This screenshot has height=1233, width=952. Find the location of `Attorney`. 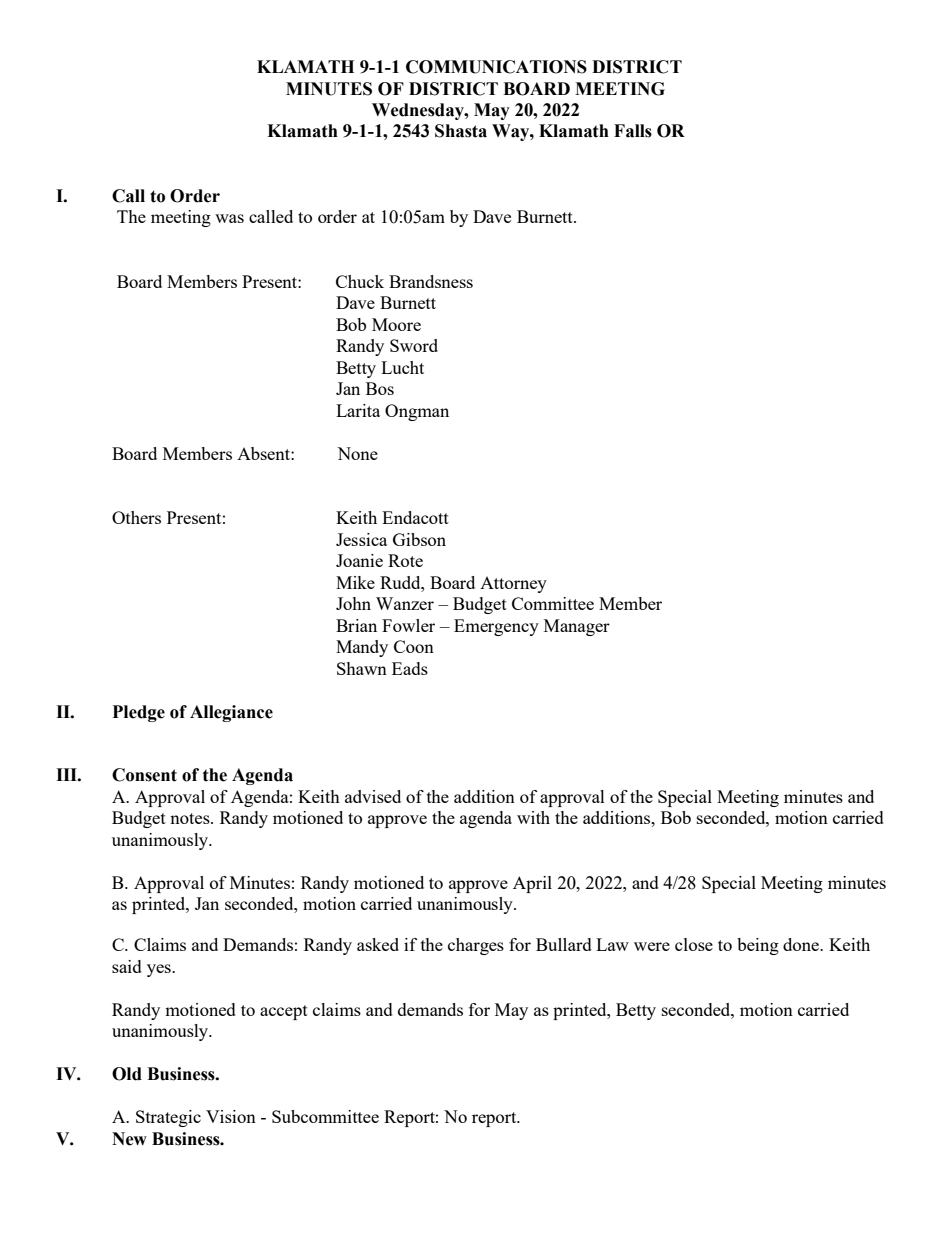

Attorney is located at coordinates (513, 585).
